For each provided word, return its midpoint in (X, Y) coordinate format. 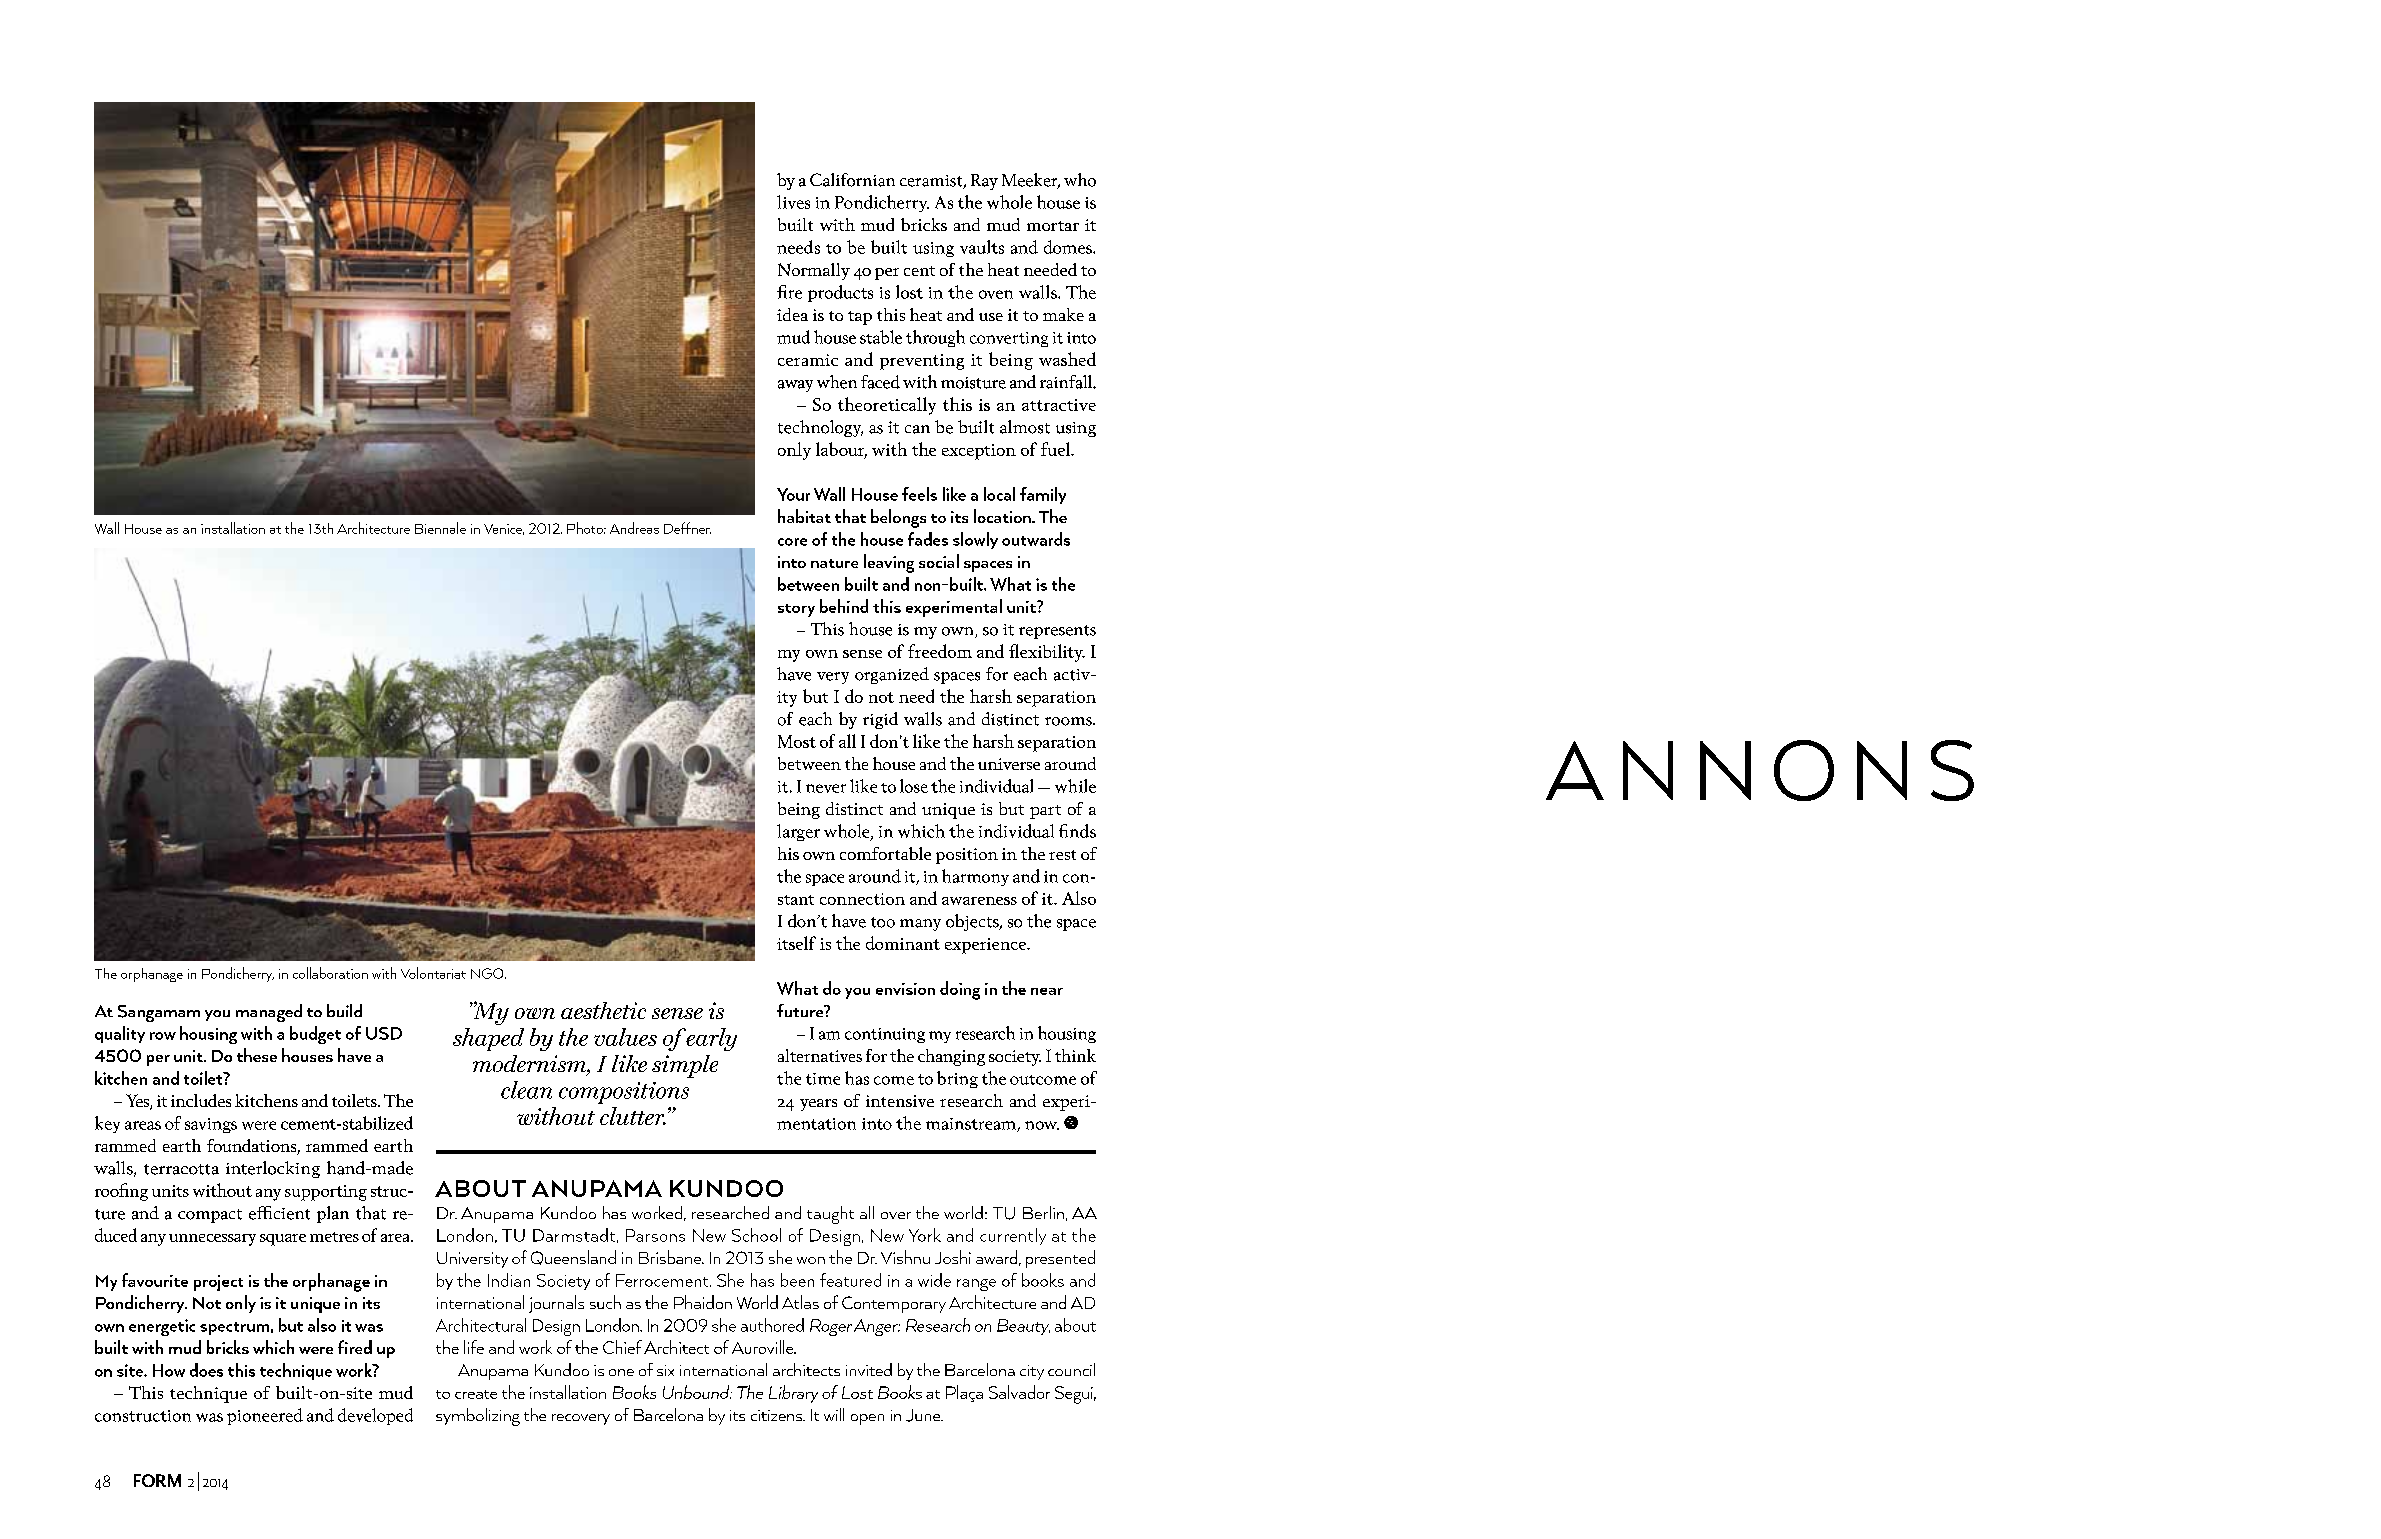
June (924, 1415)
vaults (982, 247)
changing (951, 1057)
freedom (940, 651)
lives (793, 202)
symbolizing (478, 1417)
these (257, 1055)
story (796, 610)
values (625, 1037)
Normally (814, 271)
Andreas (634, 528)
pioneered (265, 1416)
